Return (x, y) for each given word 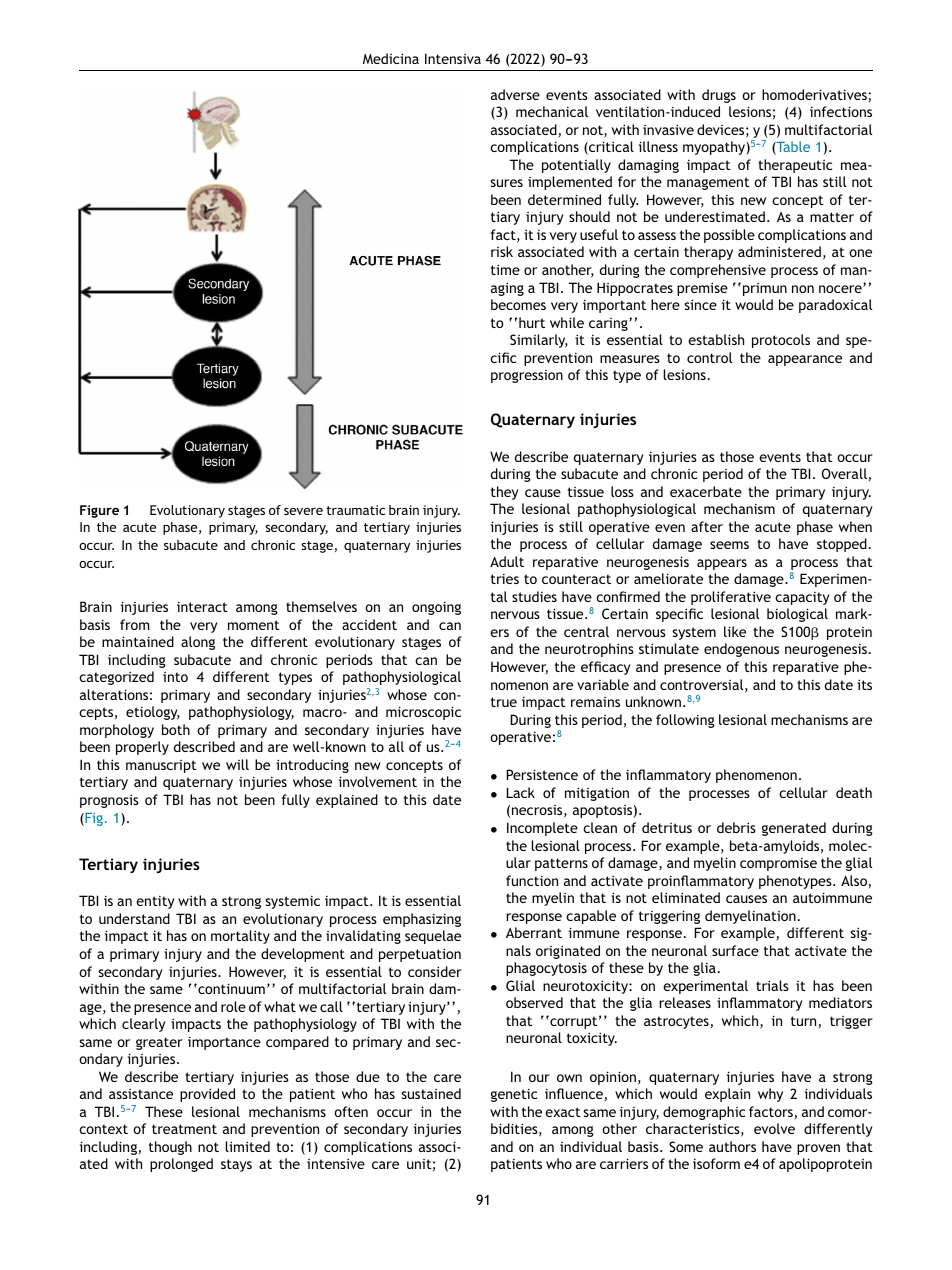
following (685, 721)
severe (303, 511)
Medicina (391, 58)
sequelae (433, 937)
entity (155, 902)
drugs (719, 96)
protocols (781, 341)
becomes (518, 304)
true (504, 702)
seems (729, 545)
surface (735, 950)
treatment (184, 1129)
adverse (515, 94)
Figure (99, 511)
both (176, 729)
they (505, 493)
